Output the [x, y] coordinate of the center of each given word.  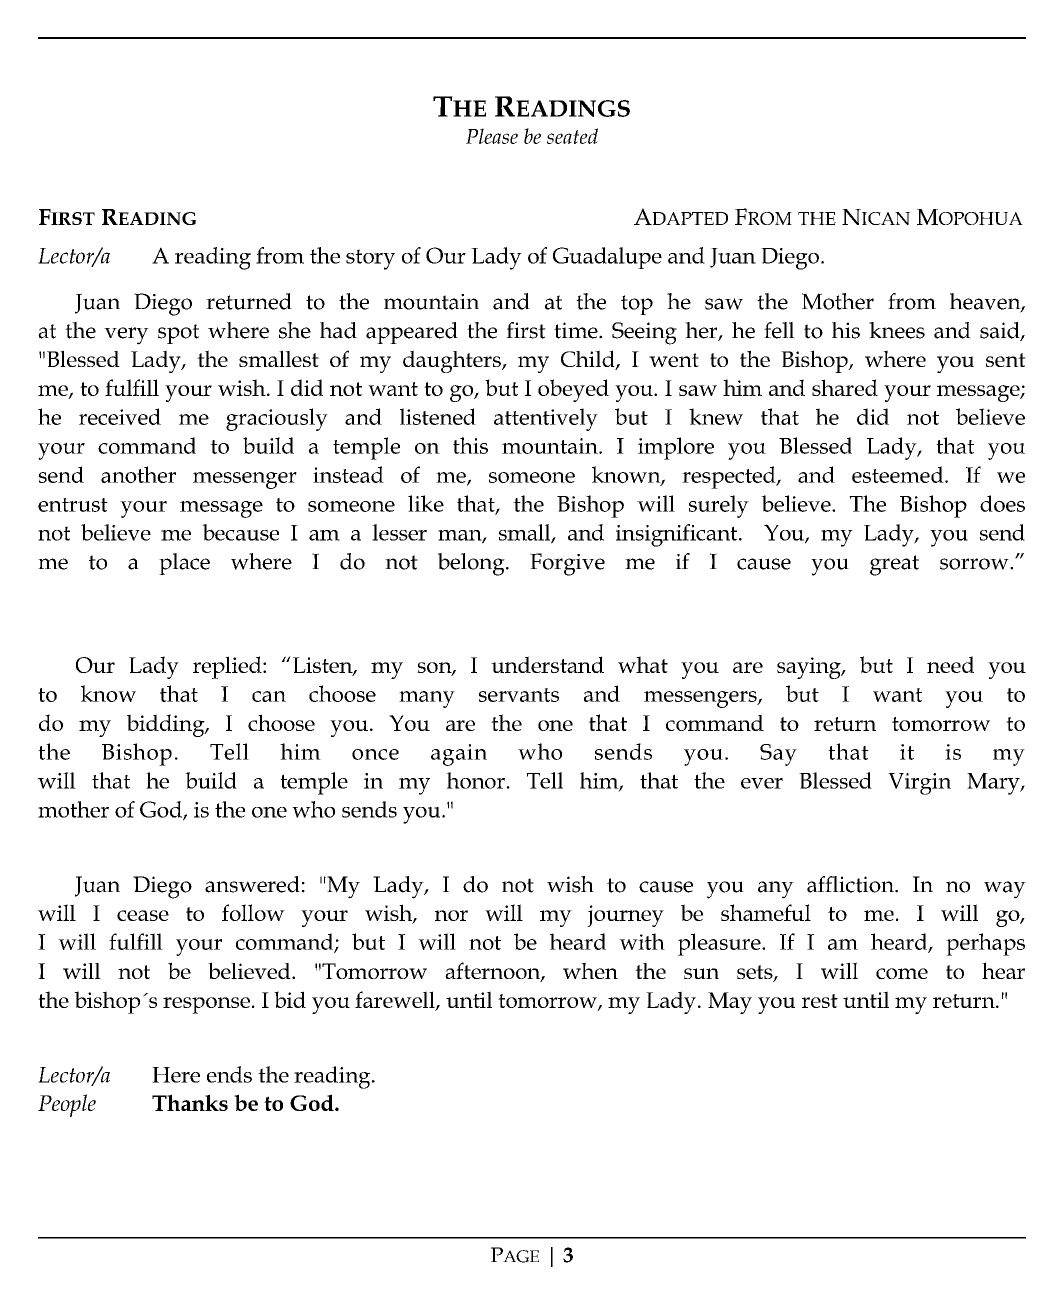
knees [897, 330]
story [370, 259]
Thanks [190, 1102]
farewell [396, 1000]
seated [572, 136]
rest [820, 1001]
